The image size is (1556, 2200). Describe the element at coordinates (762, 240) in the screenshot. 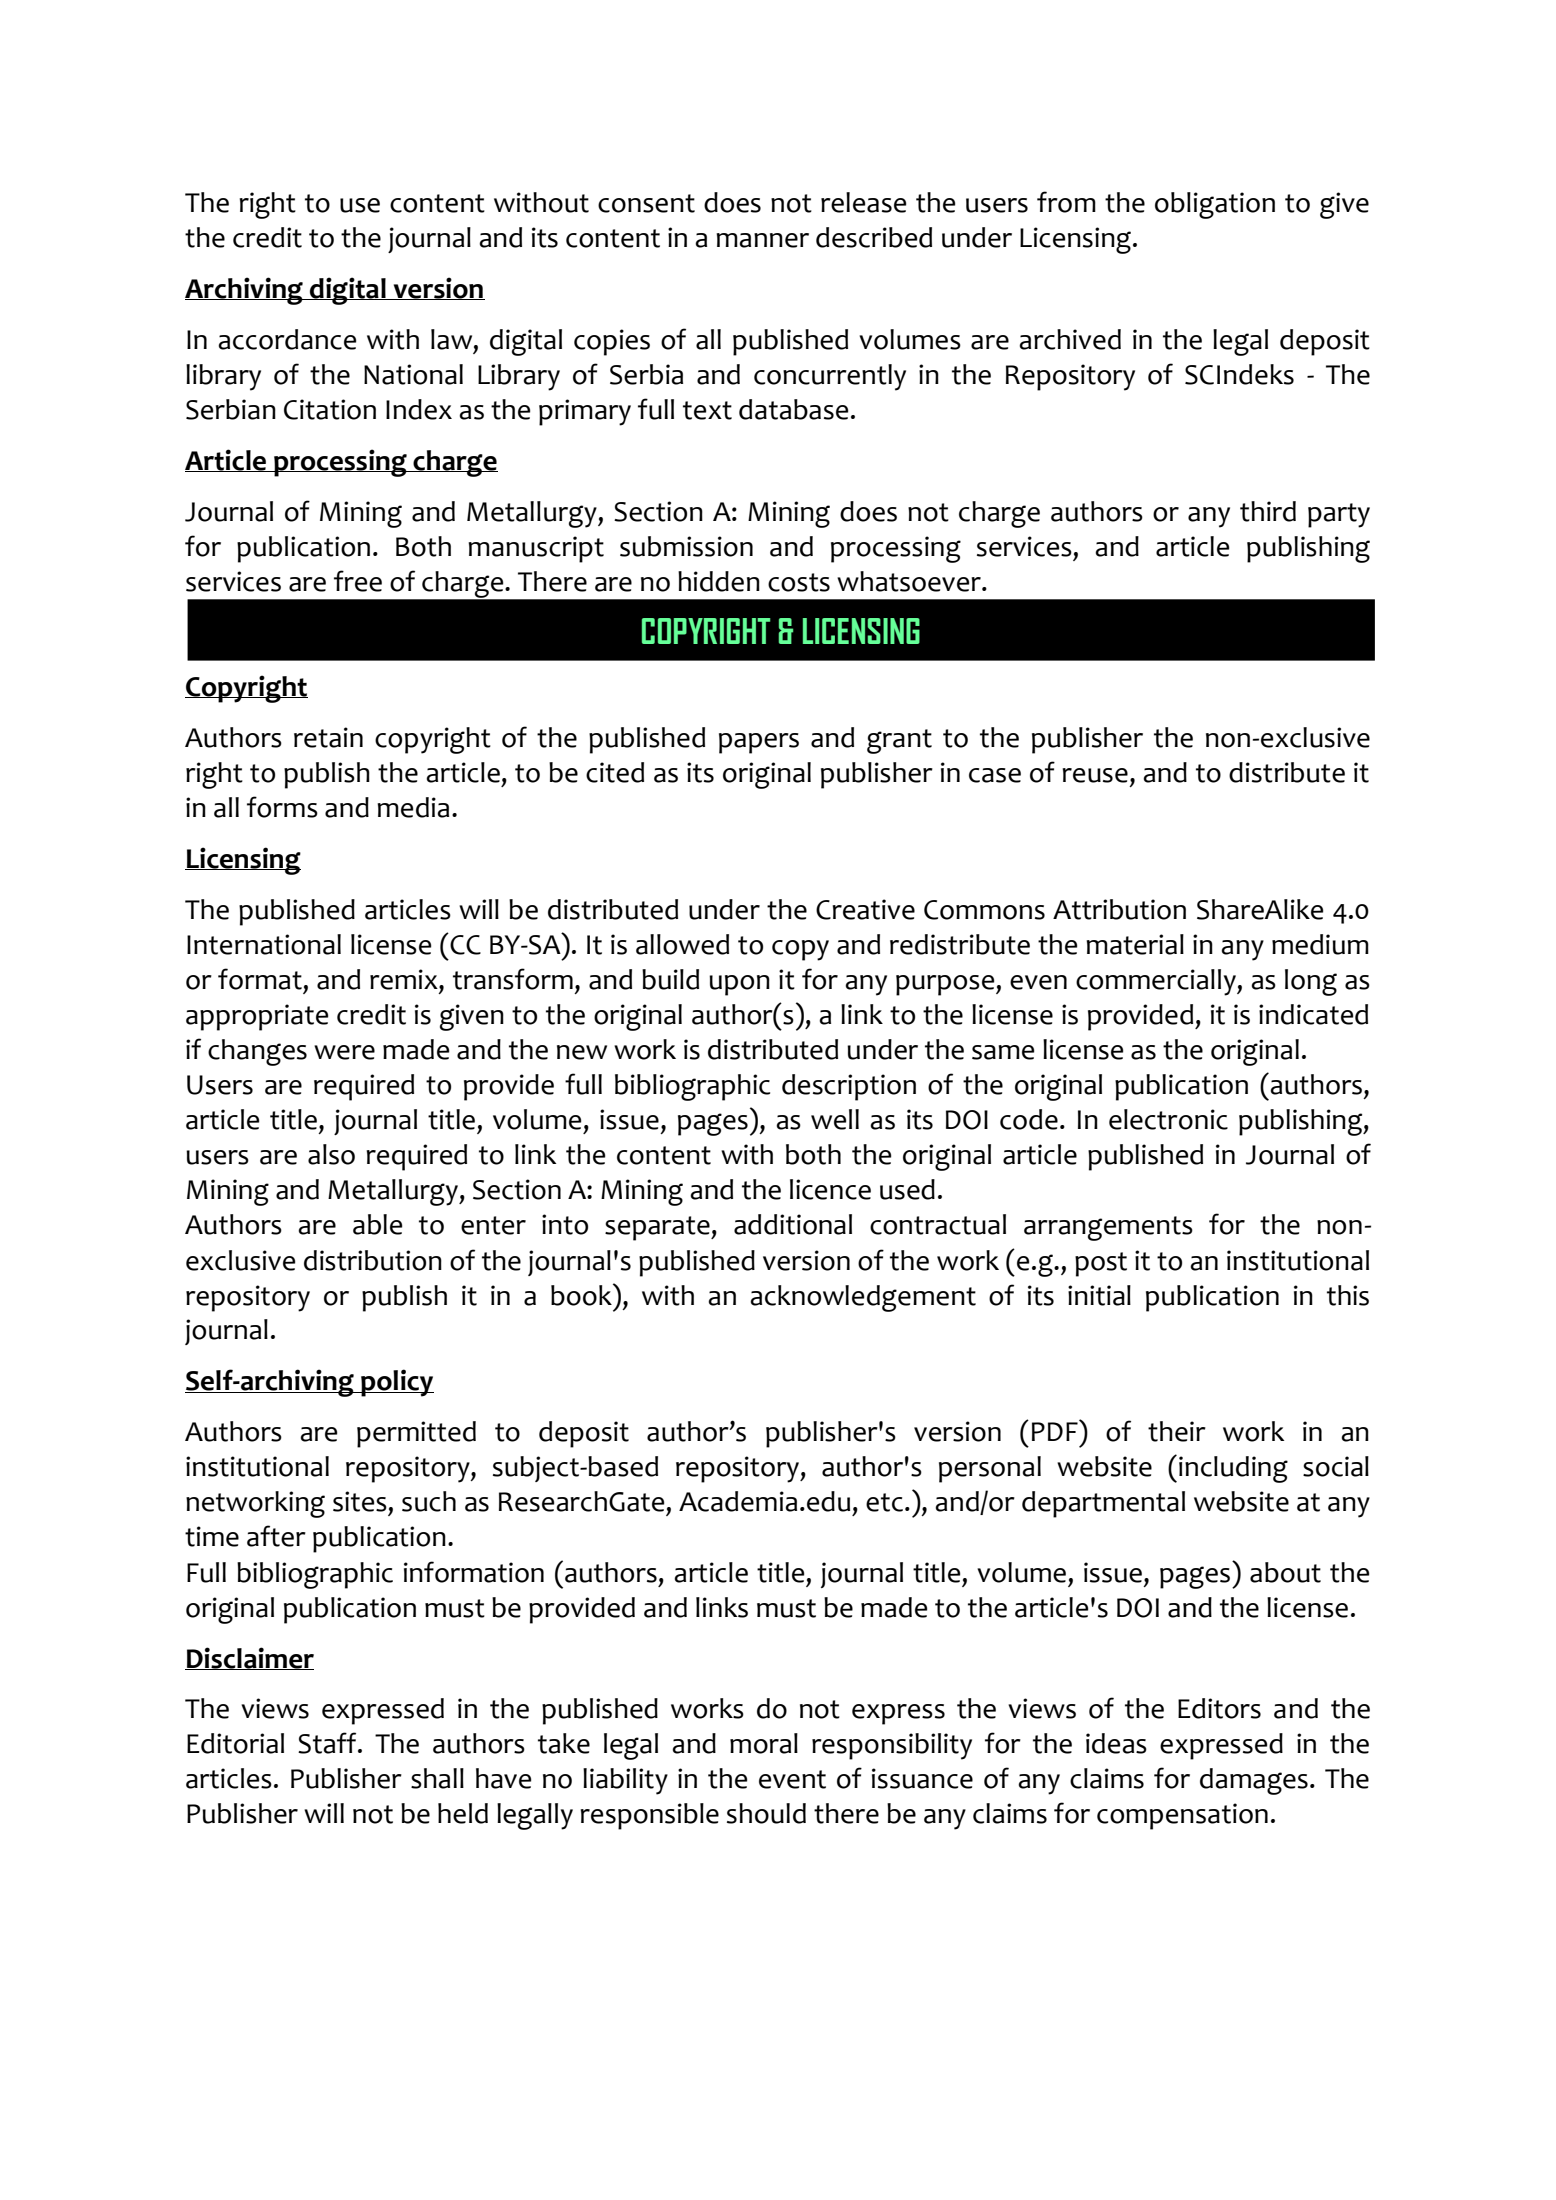

I see `manner` at that location.
